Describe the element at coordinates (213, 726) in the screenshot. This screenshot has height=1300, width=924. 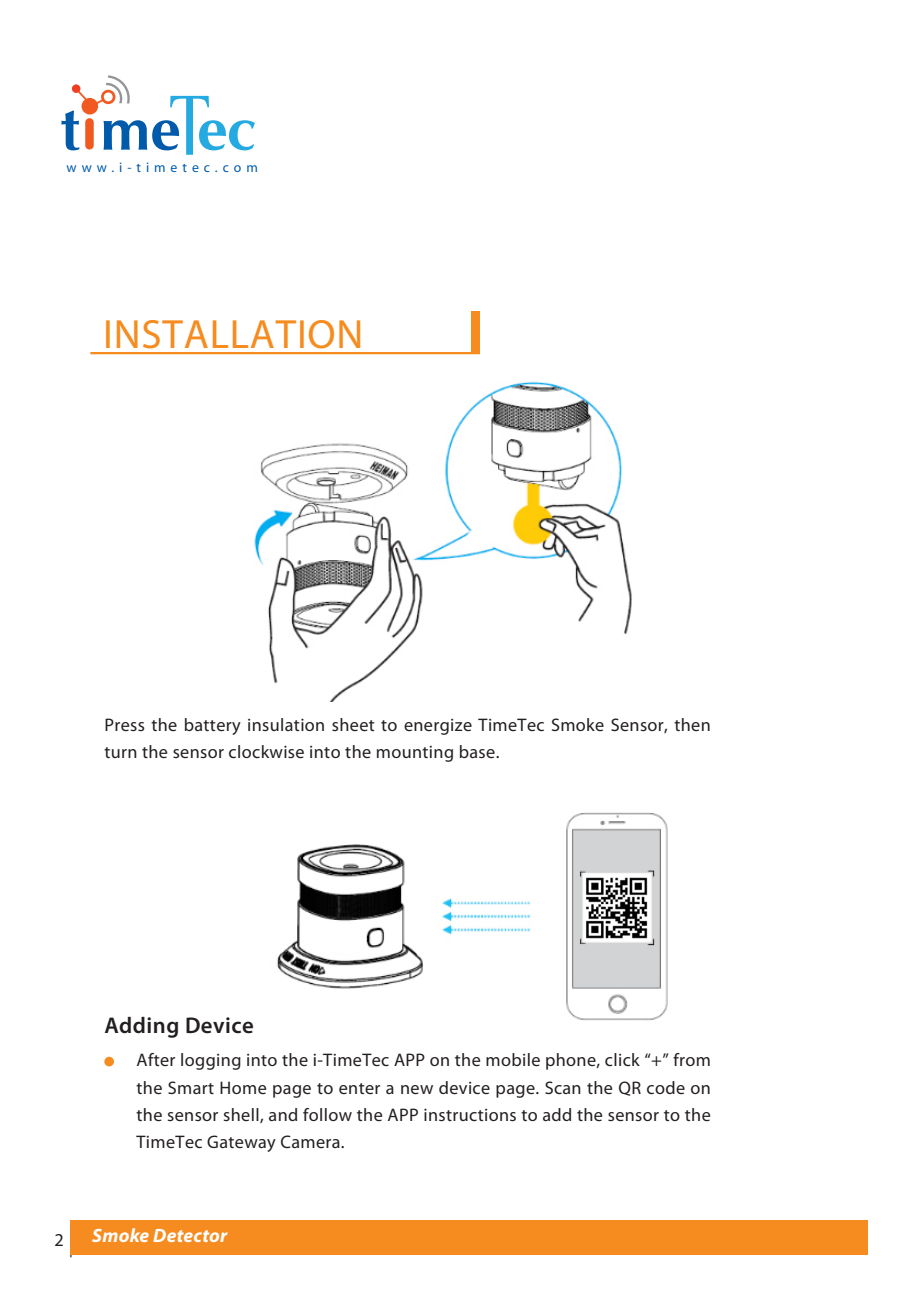
I see `battery` at that location.
